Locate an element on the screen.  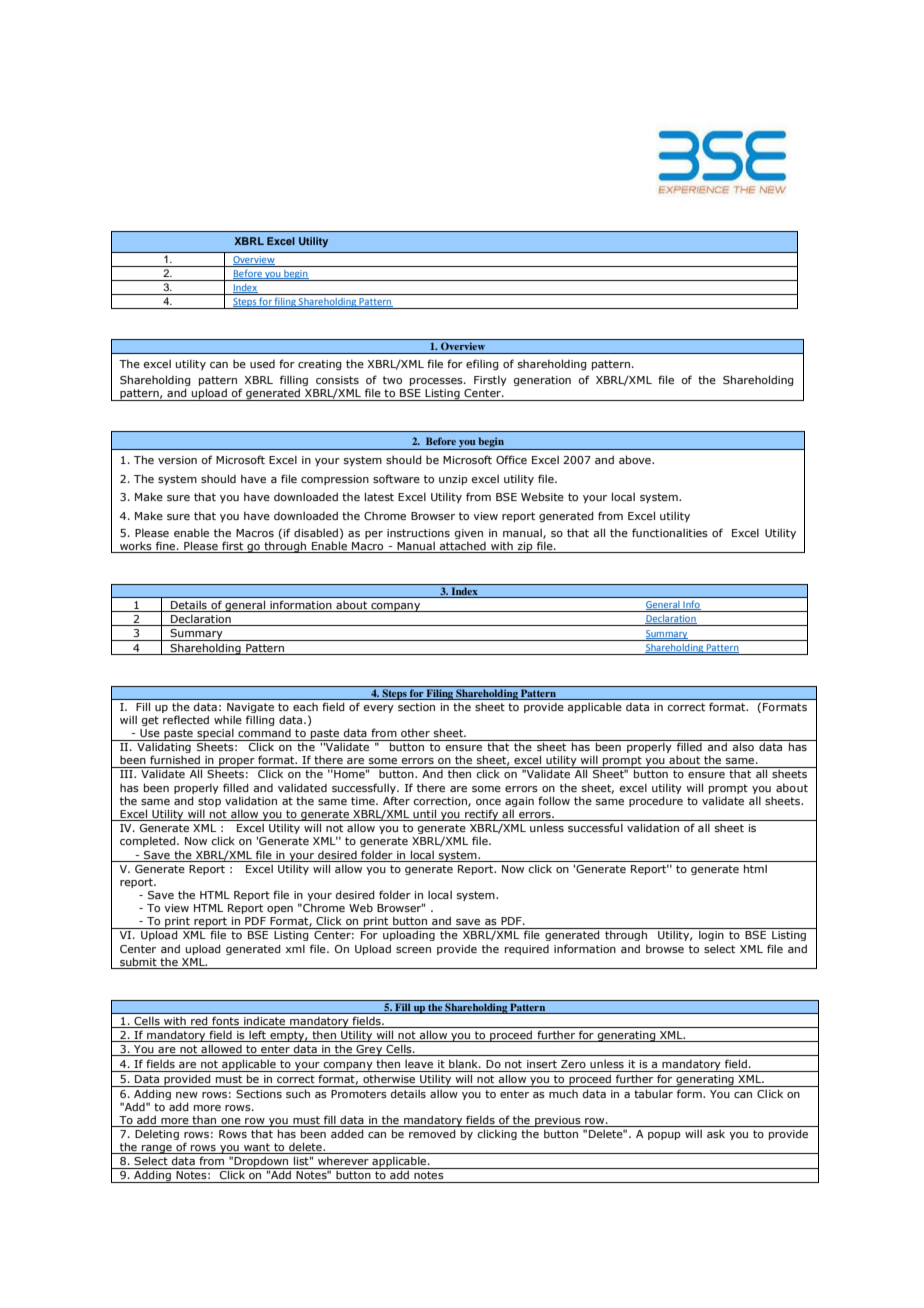
above is located at coordinates (636, 459).
